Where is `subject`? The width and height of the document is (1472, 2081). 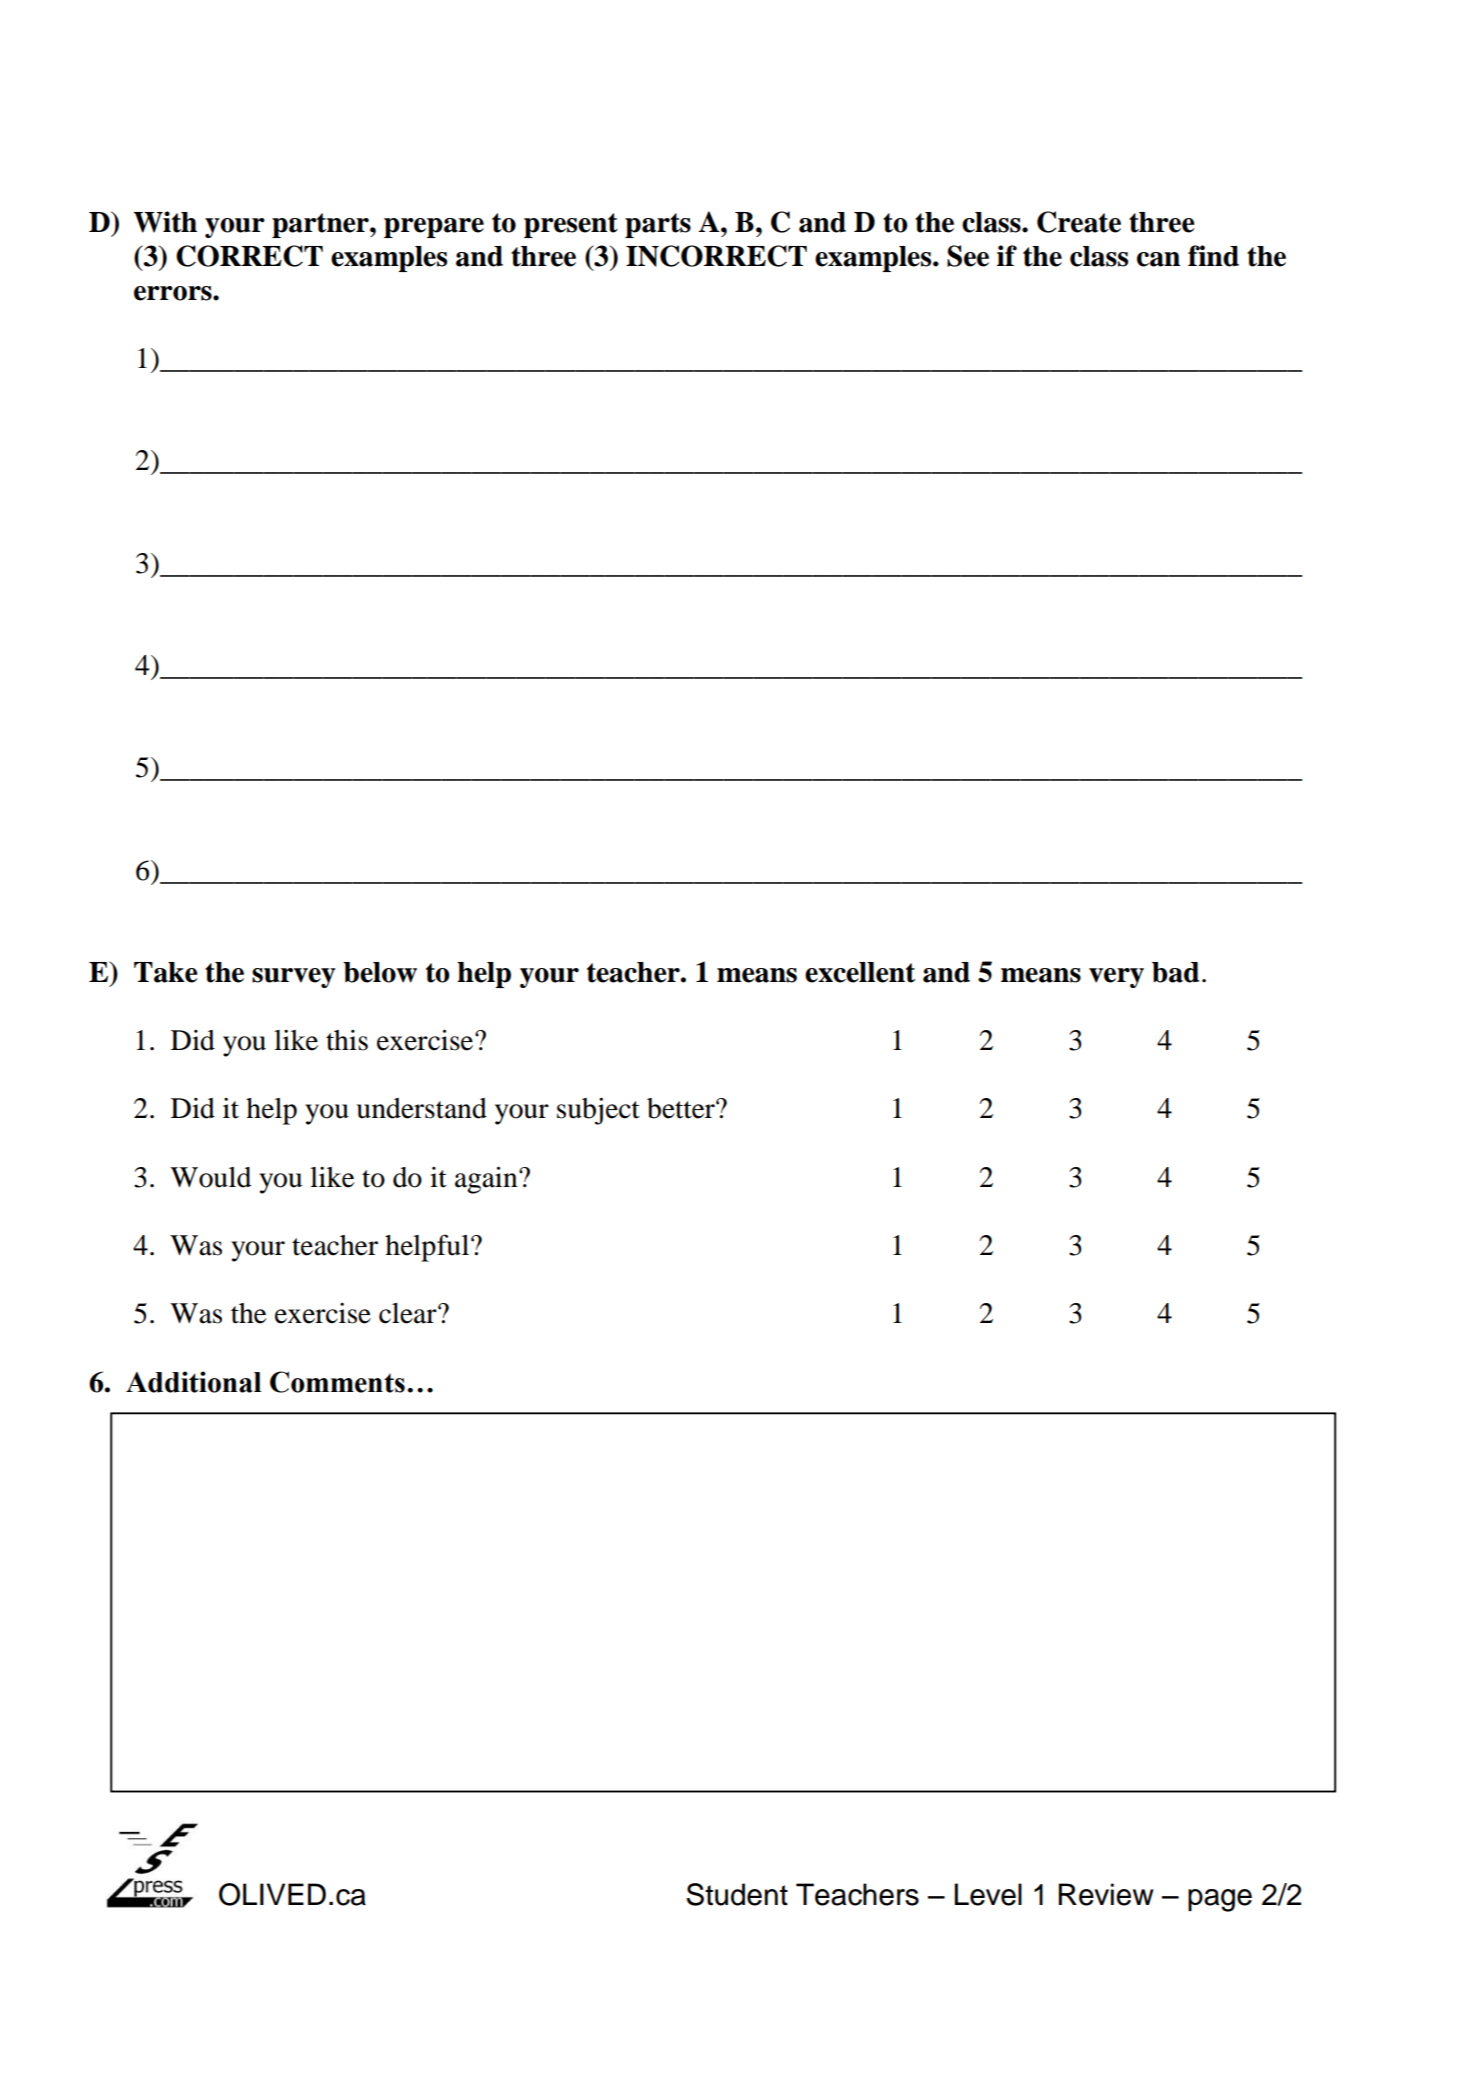 subject is located at coordinates (598, 1111).
